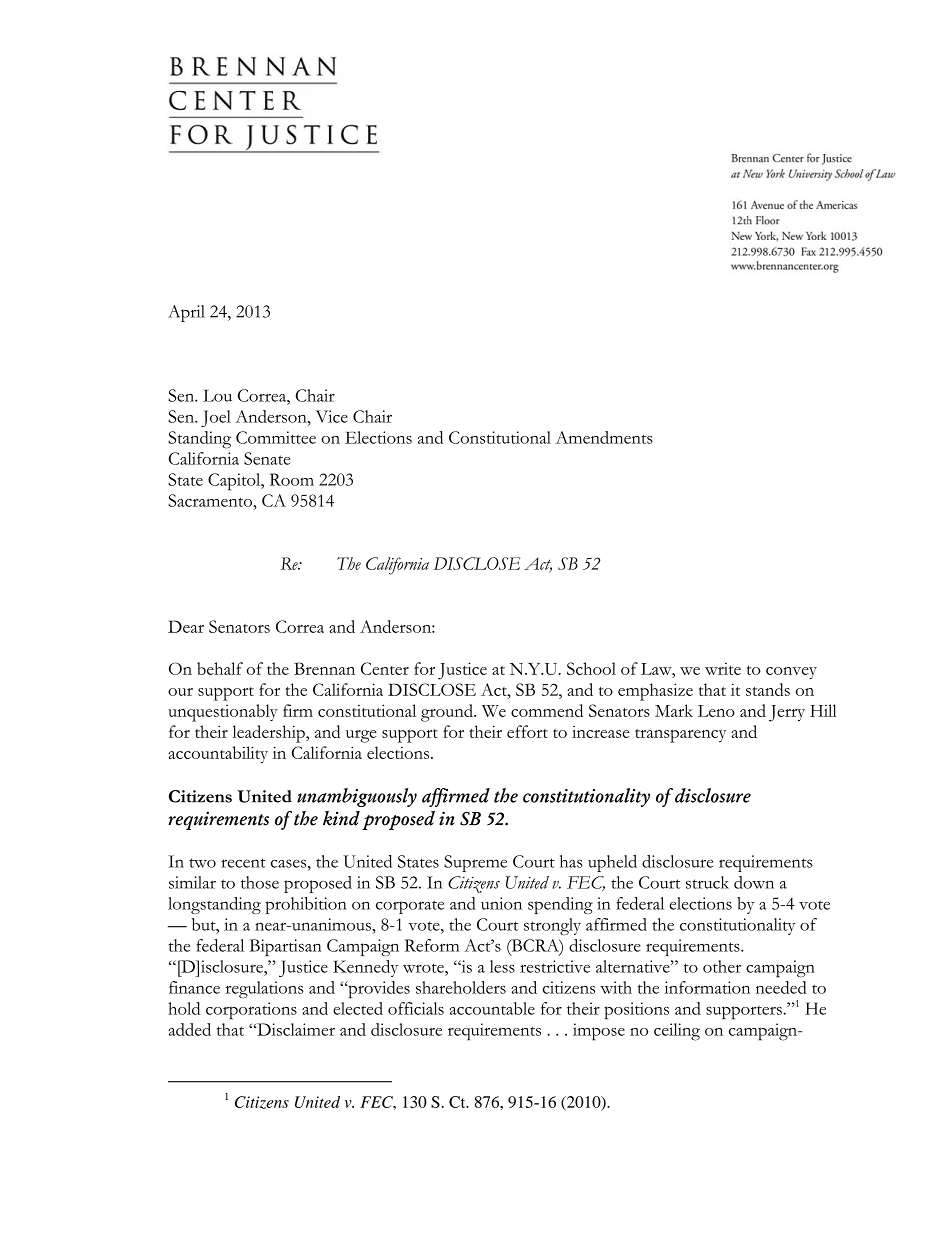  I want to click on transparency, so click(680, 736).
